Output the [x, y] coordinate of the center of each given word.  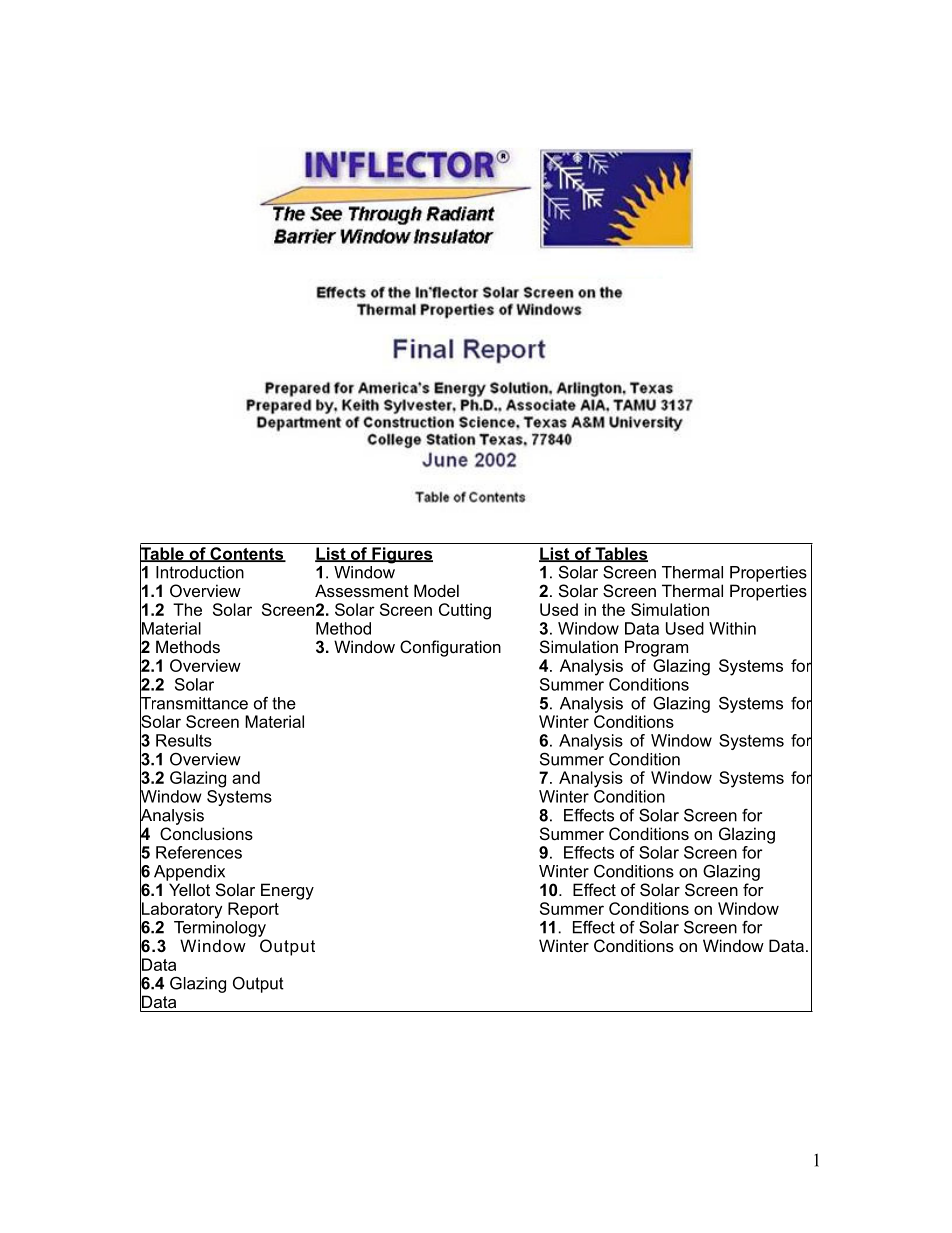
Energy [287, 891]
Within [732, 628]
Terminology [220, 929]
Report [253, 910]
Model [436, 590]
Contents [247, 554]
